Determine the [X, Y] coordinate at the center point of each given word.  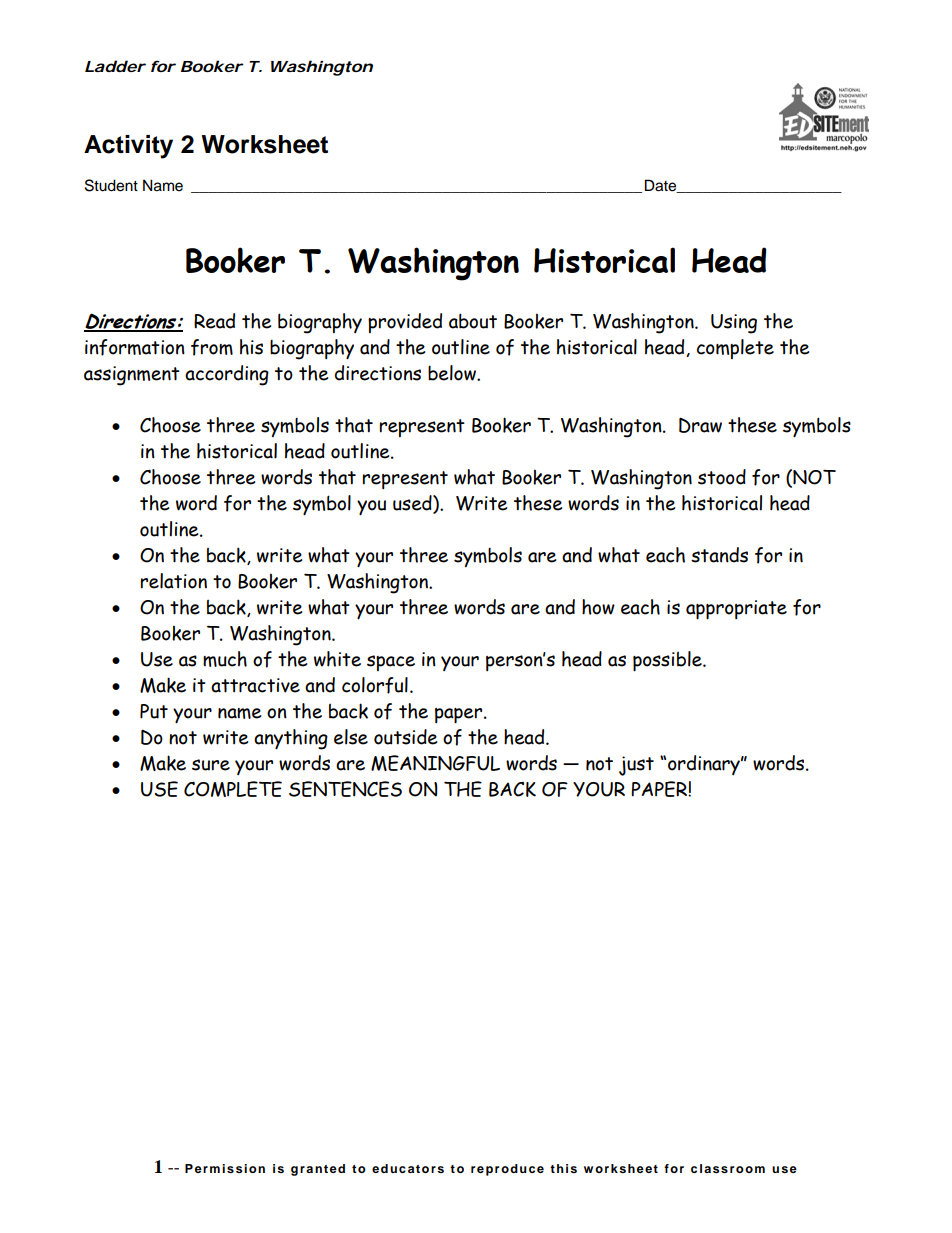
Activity [128, 147]
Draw [700, 425]
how [598, 607]
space [391, 663]
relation [174, 581]
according [227, 375]
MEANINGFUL [435, 763]
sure [211, 765]
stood [722, 477]
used [413, 504]
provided [405, 323]
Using [734, 324]
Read [214, 321]
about [473, 321]
